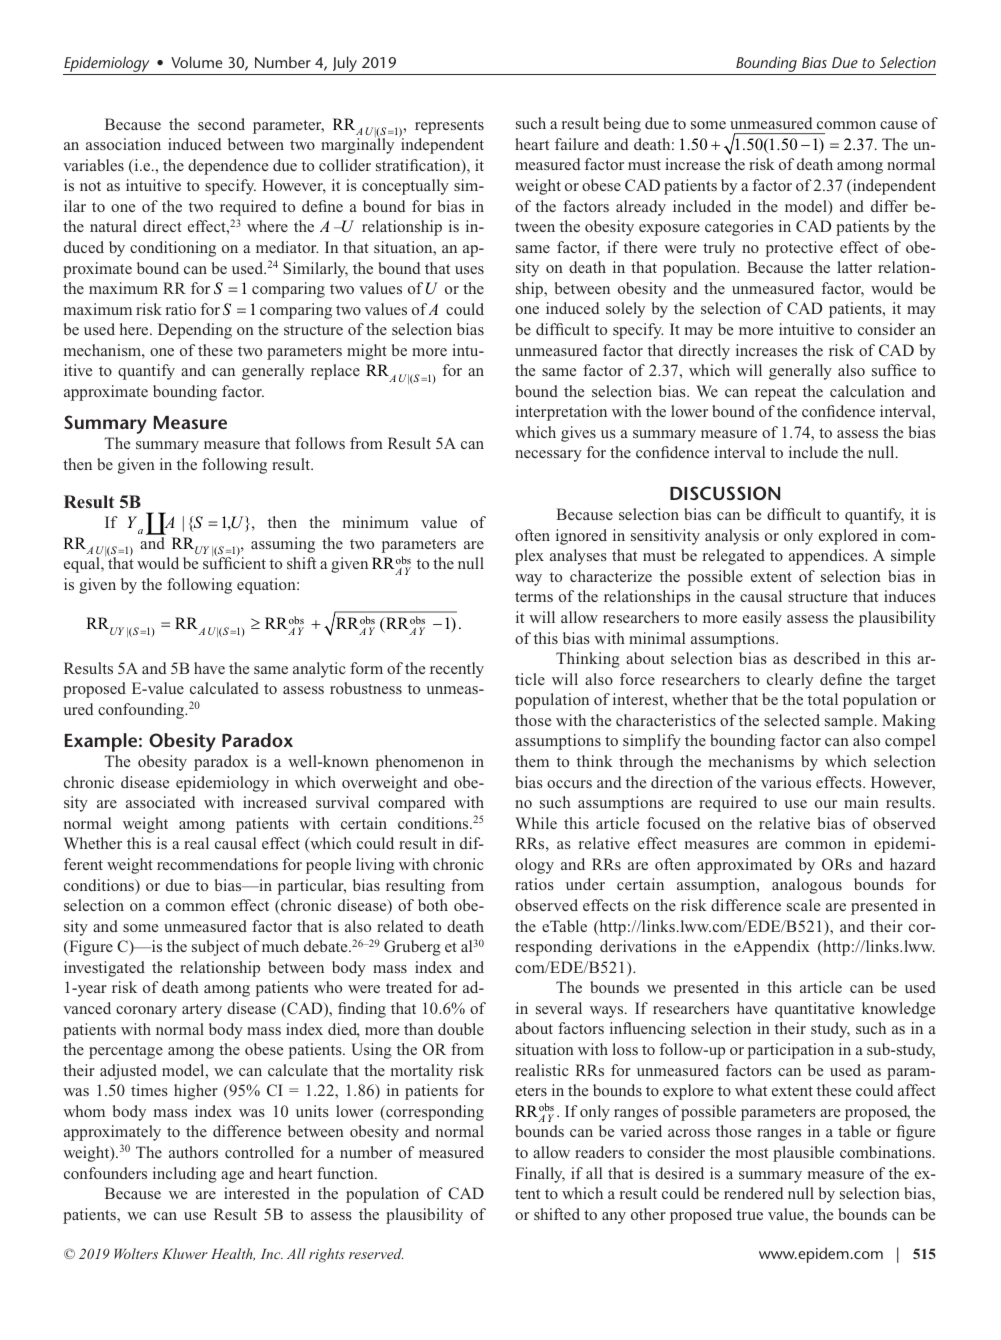 This screenshot has width=1001, height=1340. What do you see at coordinates (457, 670) in the screenshot?
I see `recently` at bounding box center [457, 670].
